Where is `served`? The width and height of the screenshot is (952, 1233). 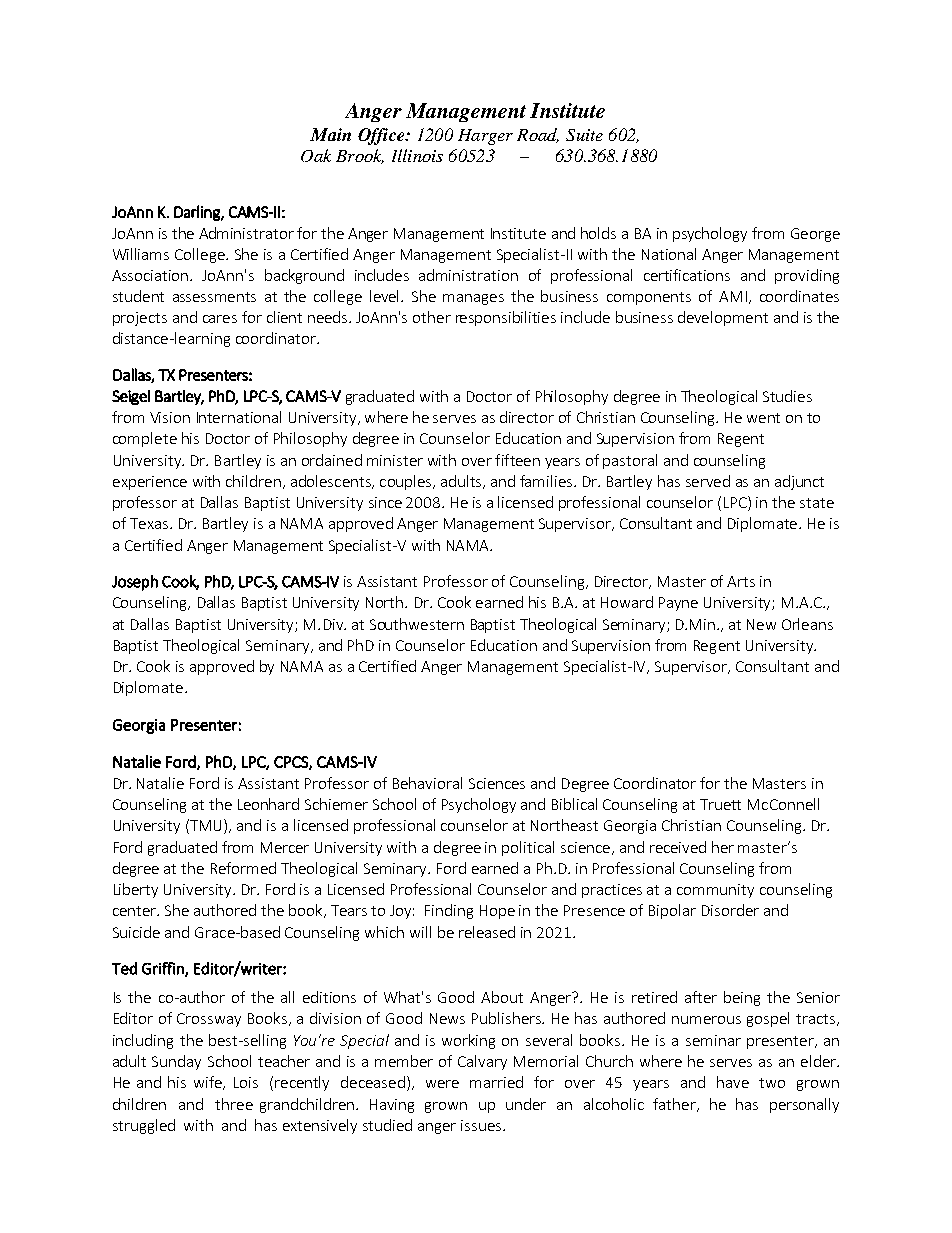 served is located at coordinates (708, 481).
